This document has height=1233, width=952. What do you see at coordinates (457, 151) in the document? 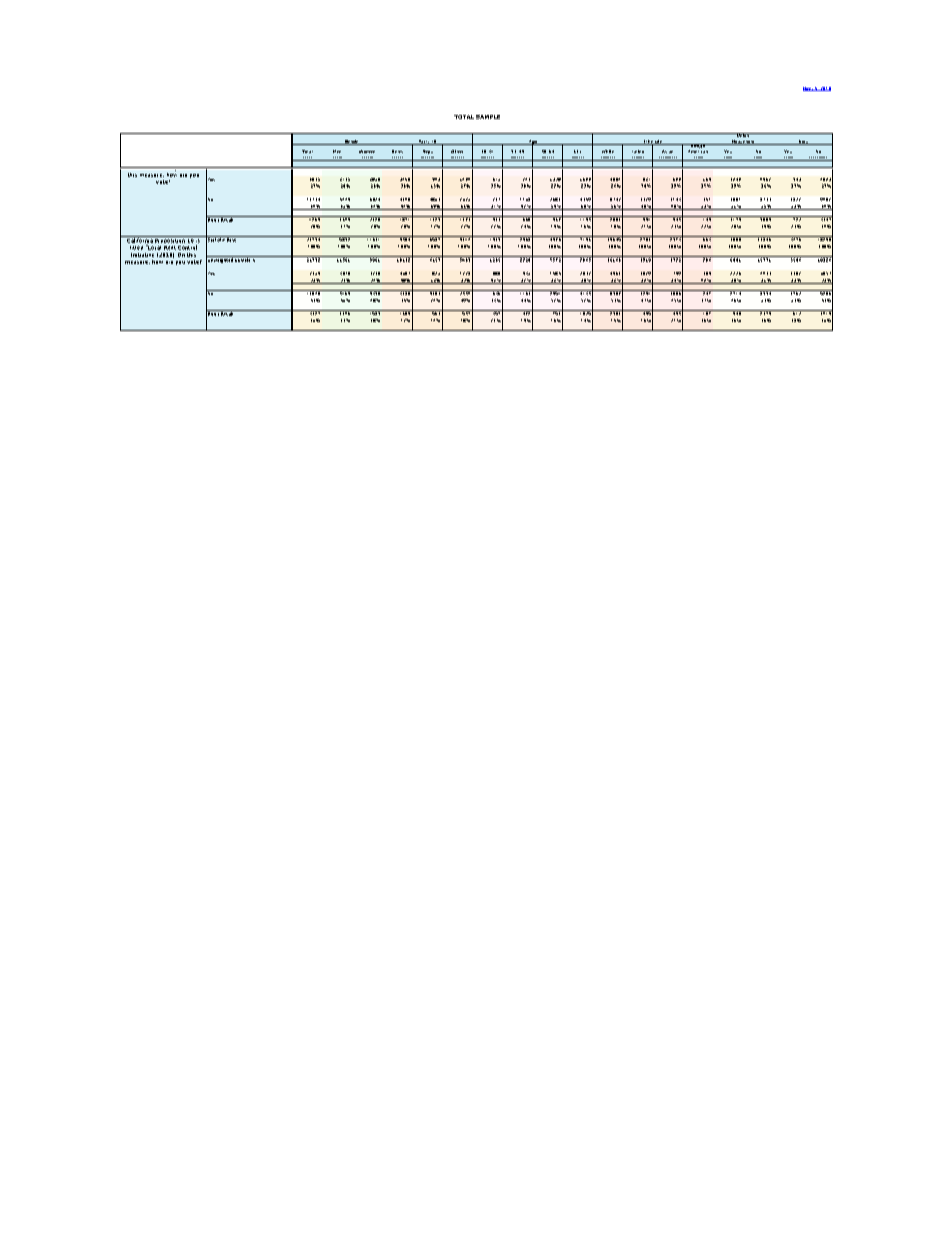
I see `Other` at bounding box center [457, 151].
